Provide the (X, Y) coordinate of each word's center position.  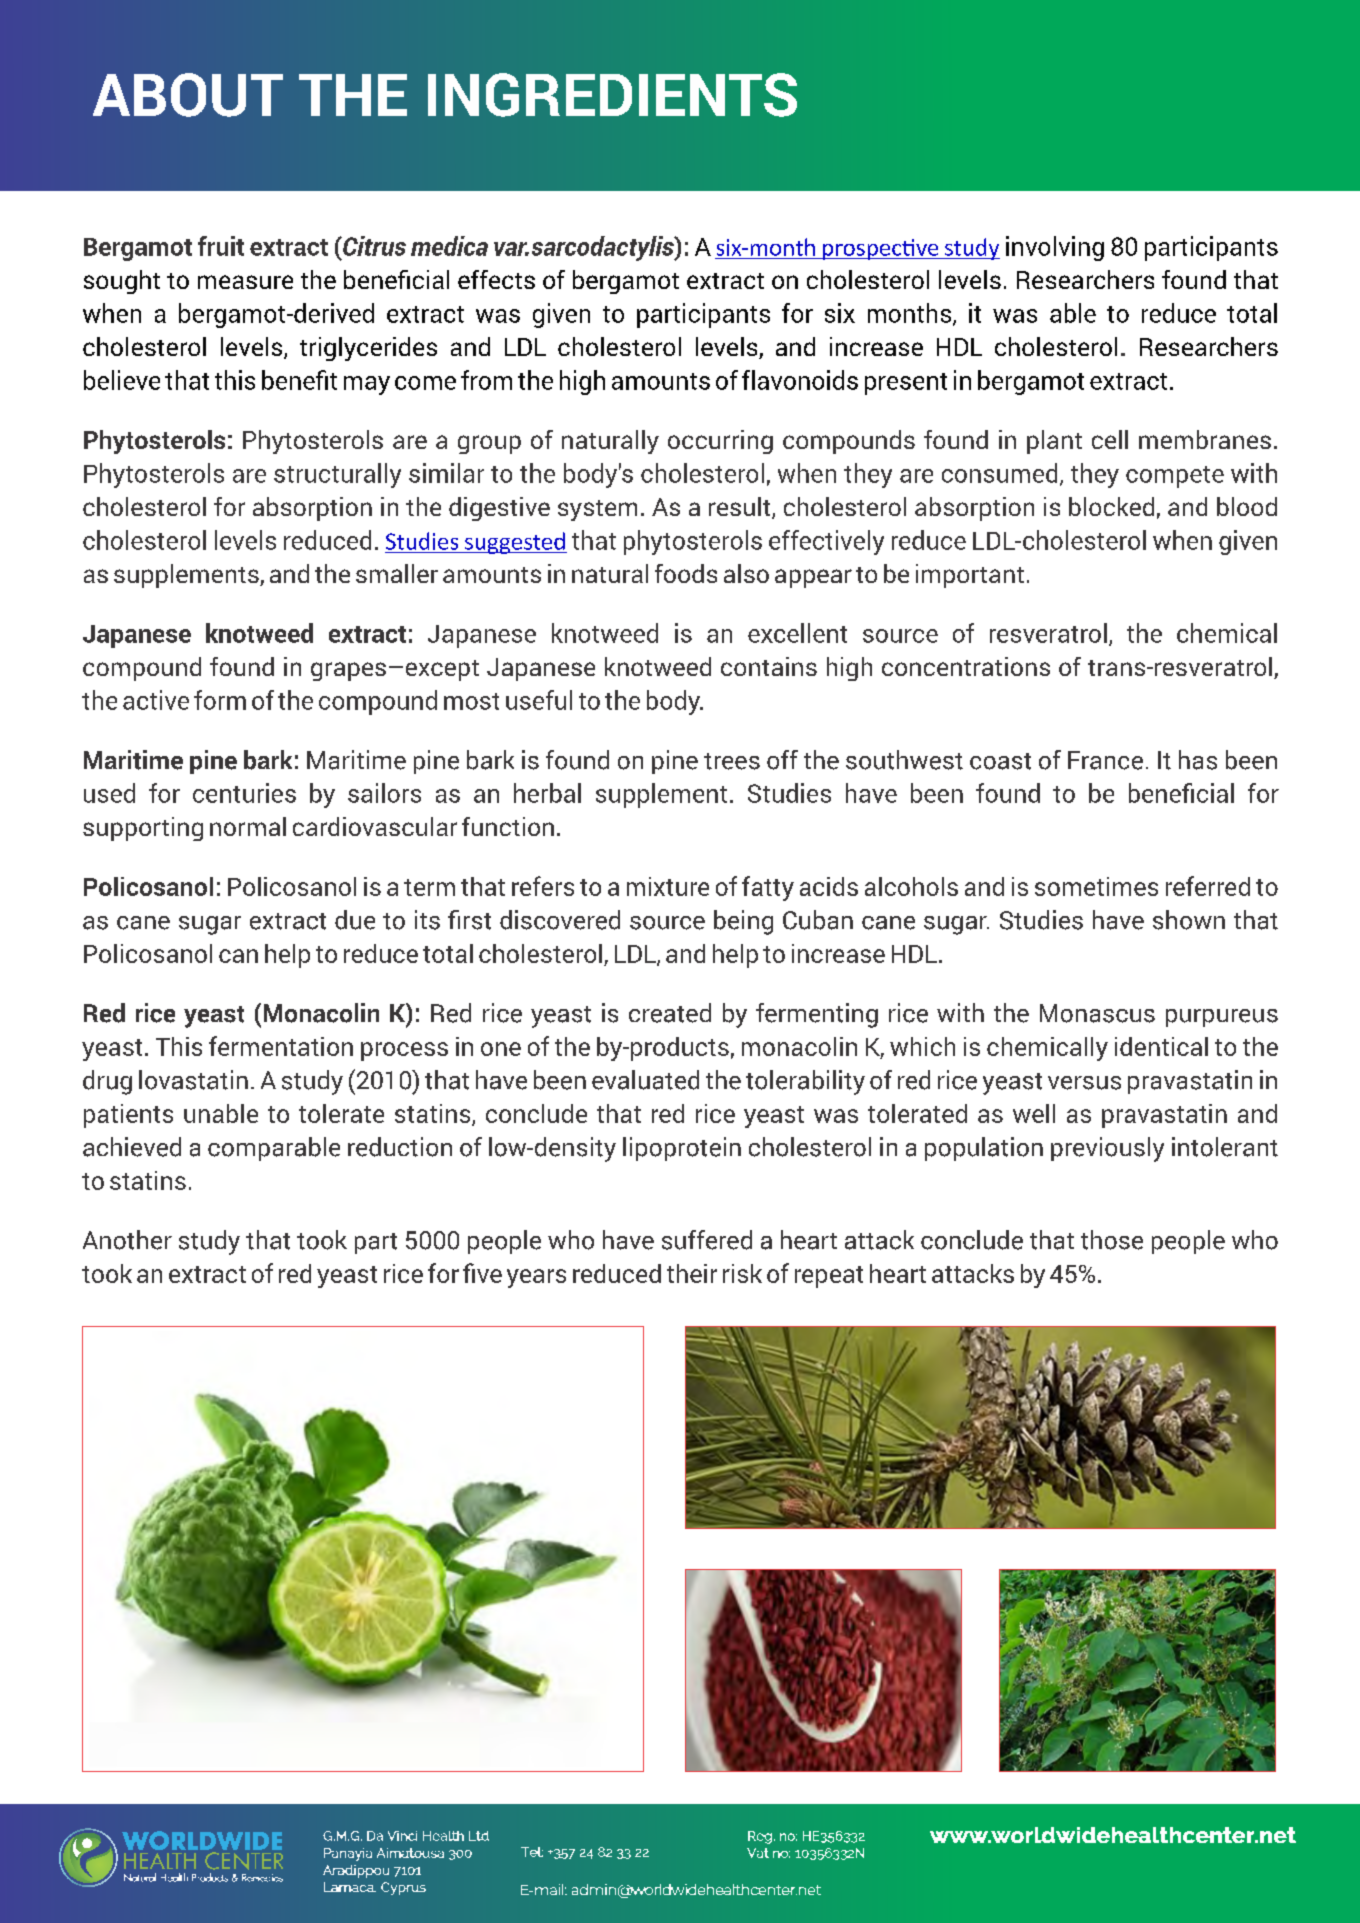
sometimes (1096, 886)
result (741, 508)
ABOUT (188, 95)
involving (1055, 248)
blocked (1111, 506)
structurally (337, 475)
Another (127, 1240)
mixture (668, 886)
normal (248, 826)
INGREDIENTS (612, 95)
